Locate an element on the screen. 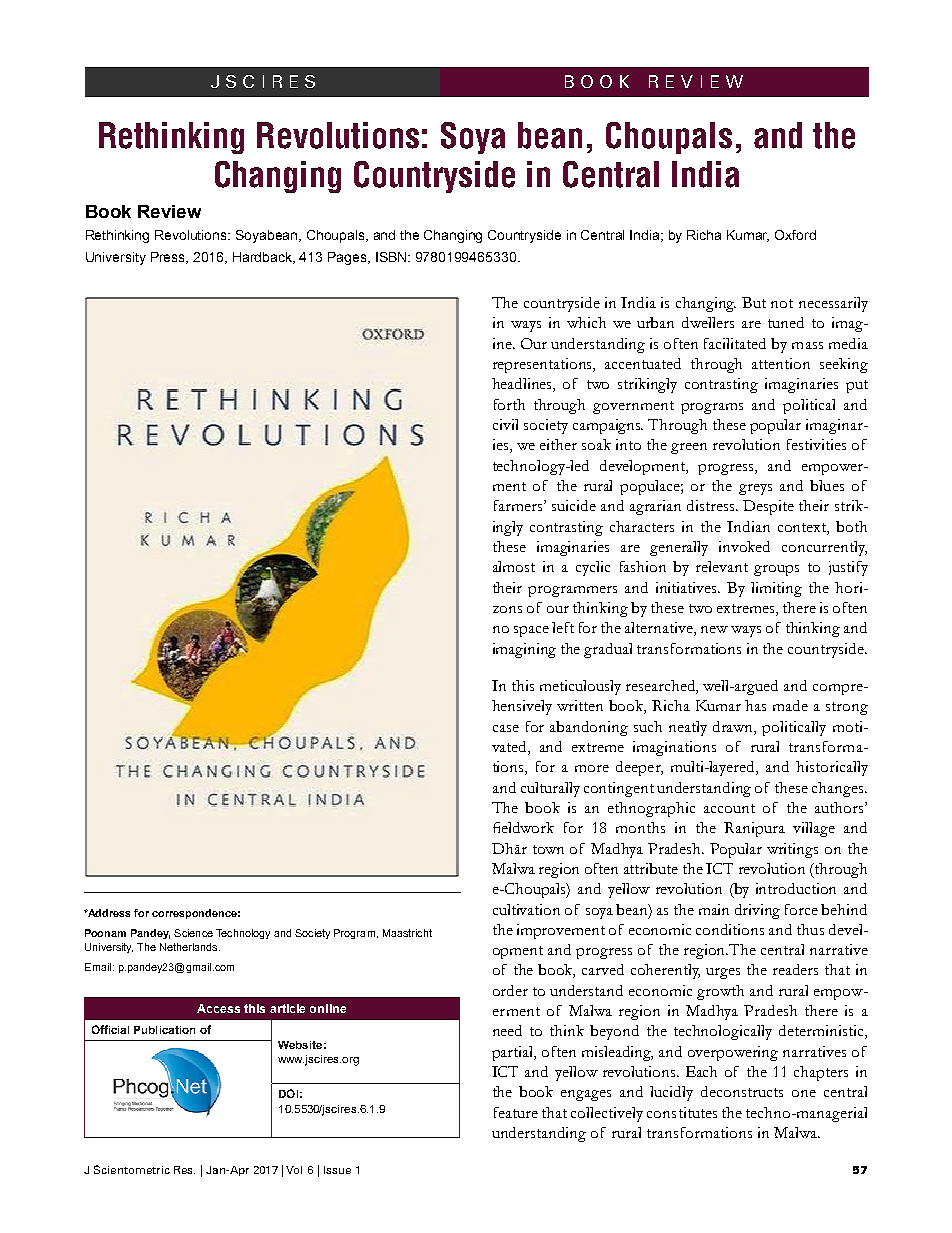  deconstructs is located at coordinates (742, 1091).
